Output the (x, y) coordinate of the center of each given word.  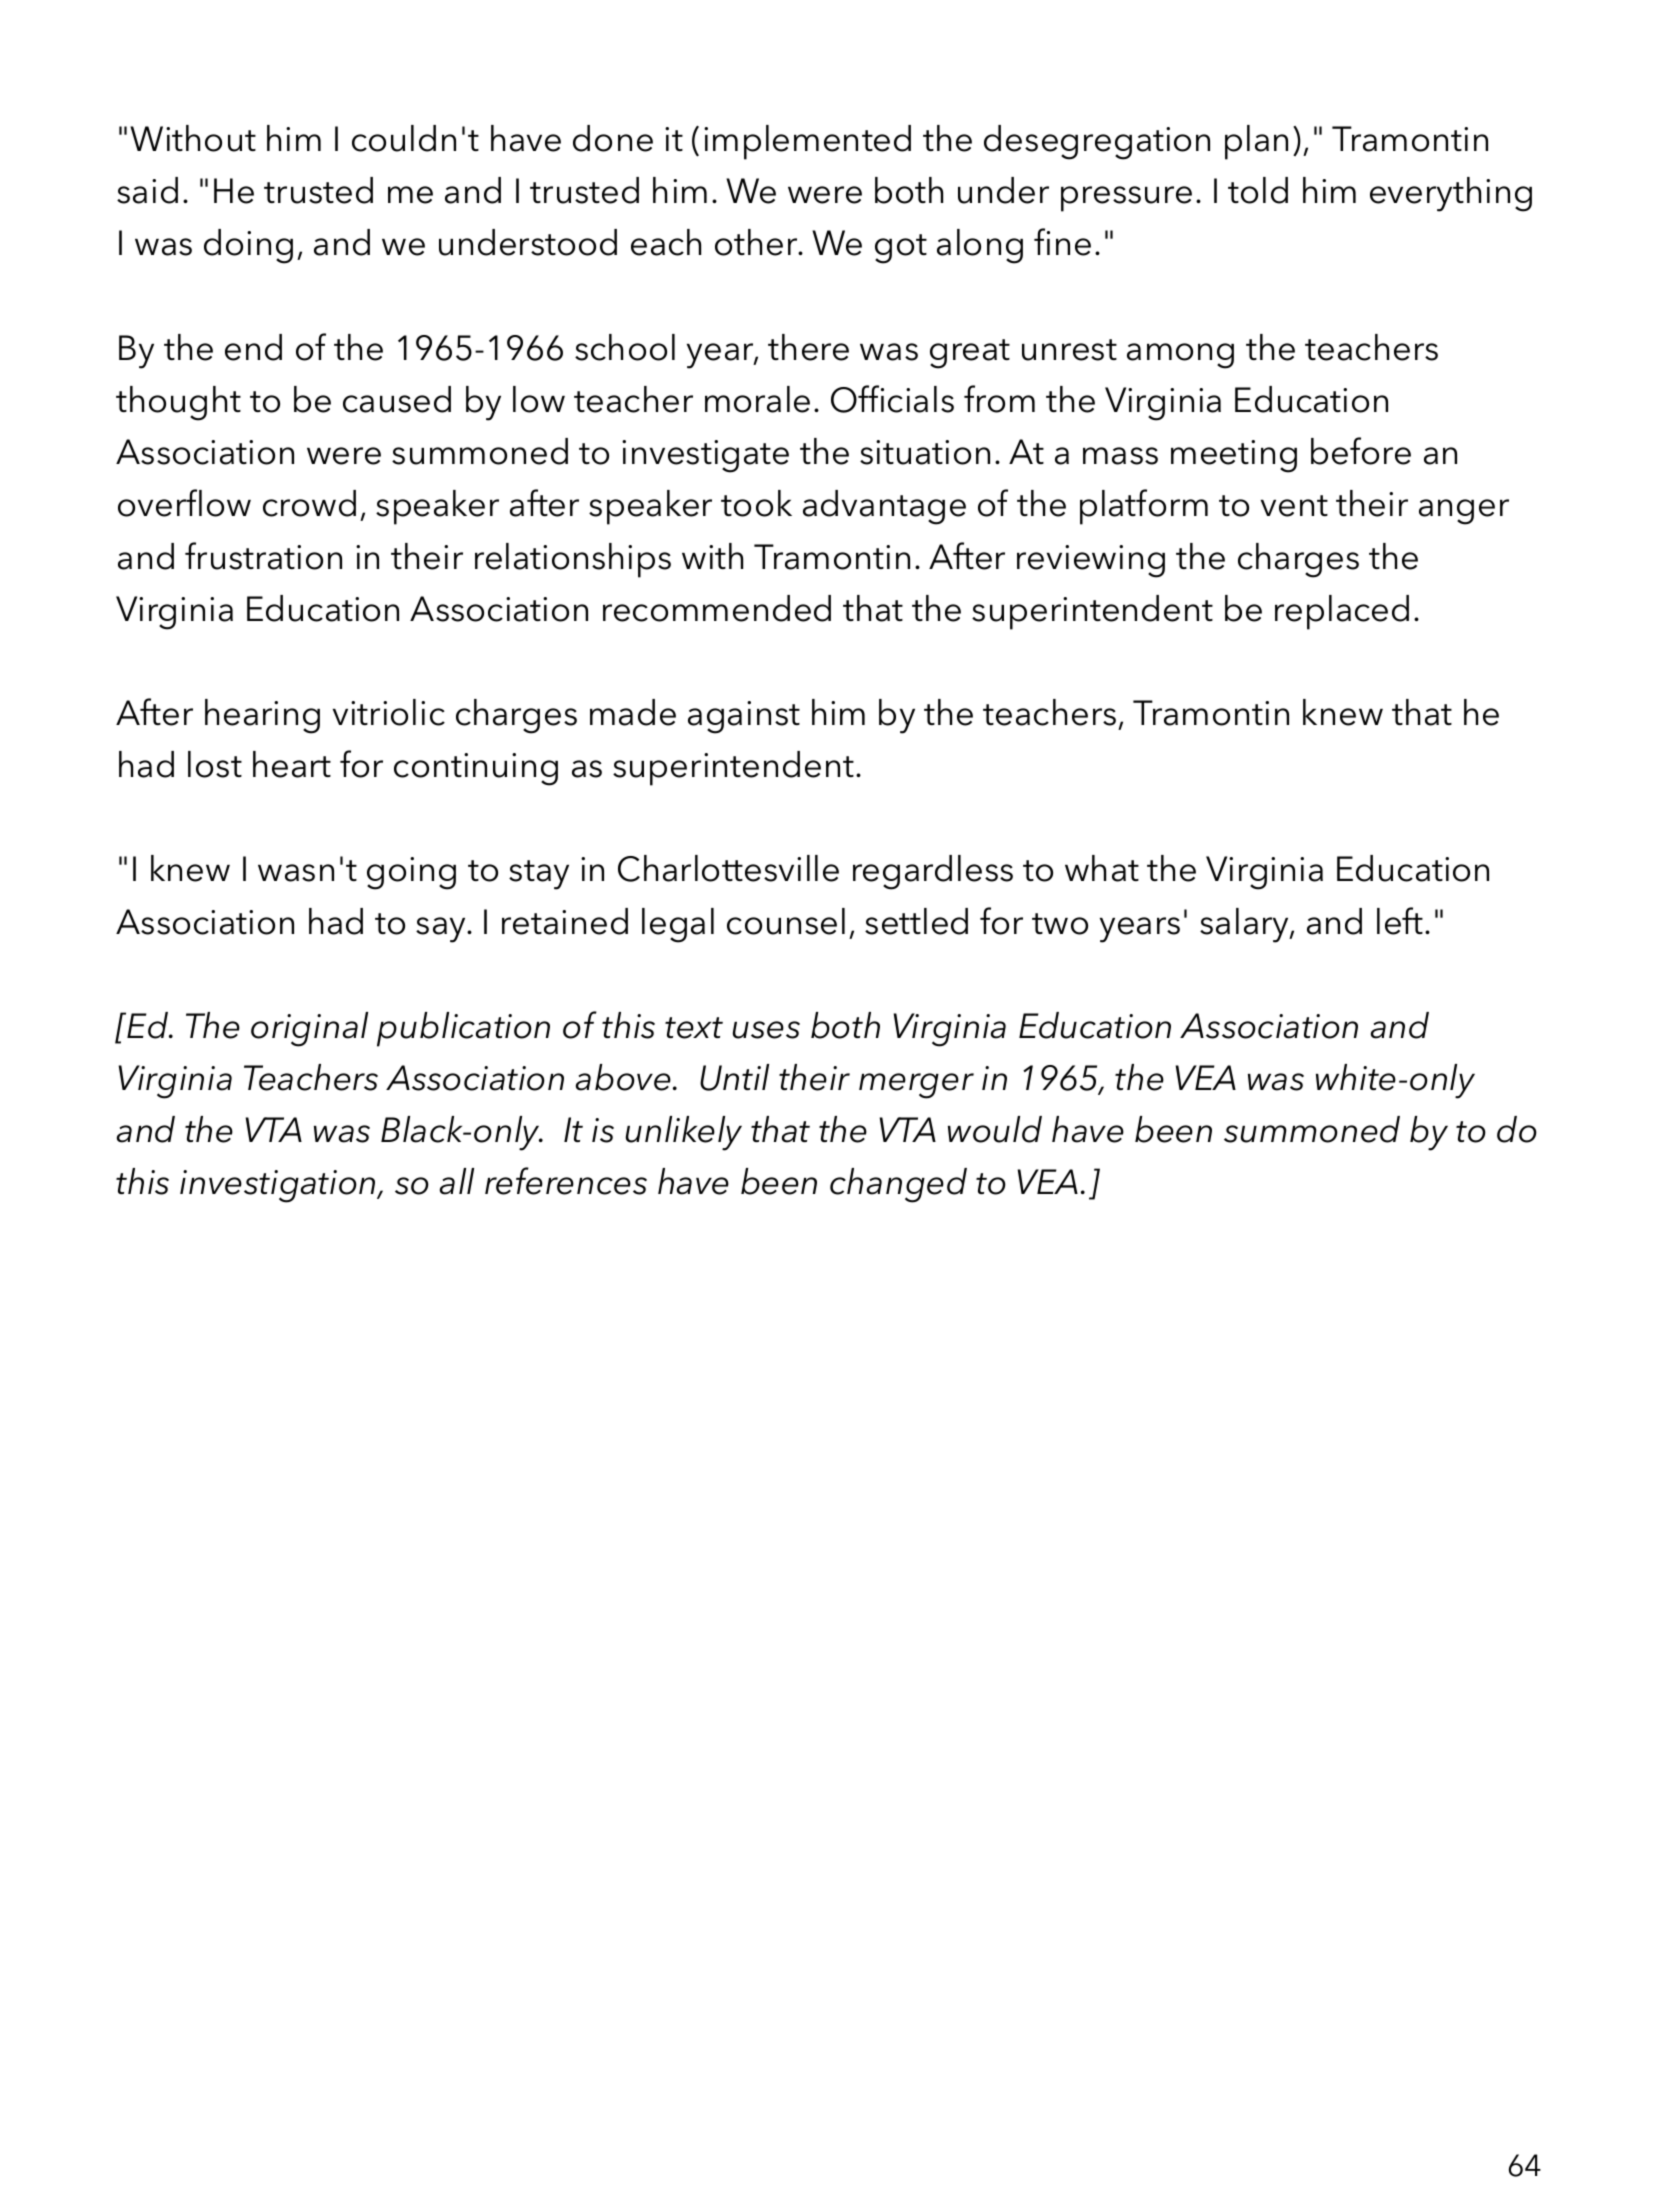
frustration (263, 556)
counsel (786, 921)
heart (292, 764)
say (442, 930)
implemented (807, 142)
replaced (1342, 612)
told (1258, 190)
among (1180, 356)
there (808, 347)
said (147, 190)
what (1102, 868)
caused (397, 399)
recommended (717, 608)
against (744, 717)
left (1400, 921)
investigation (279, 1186)
